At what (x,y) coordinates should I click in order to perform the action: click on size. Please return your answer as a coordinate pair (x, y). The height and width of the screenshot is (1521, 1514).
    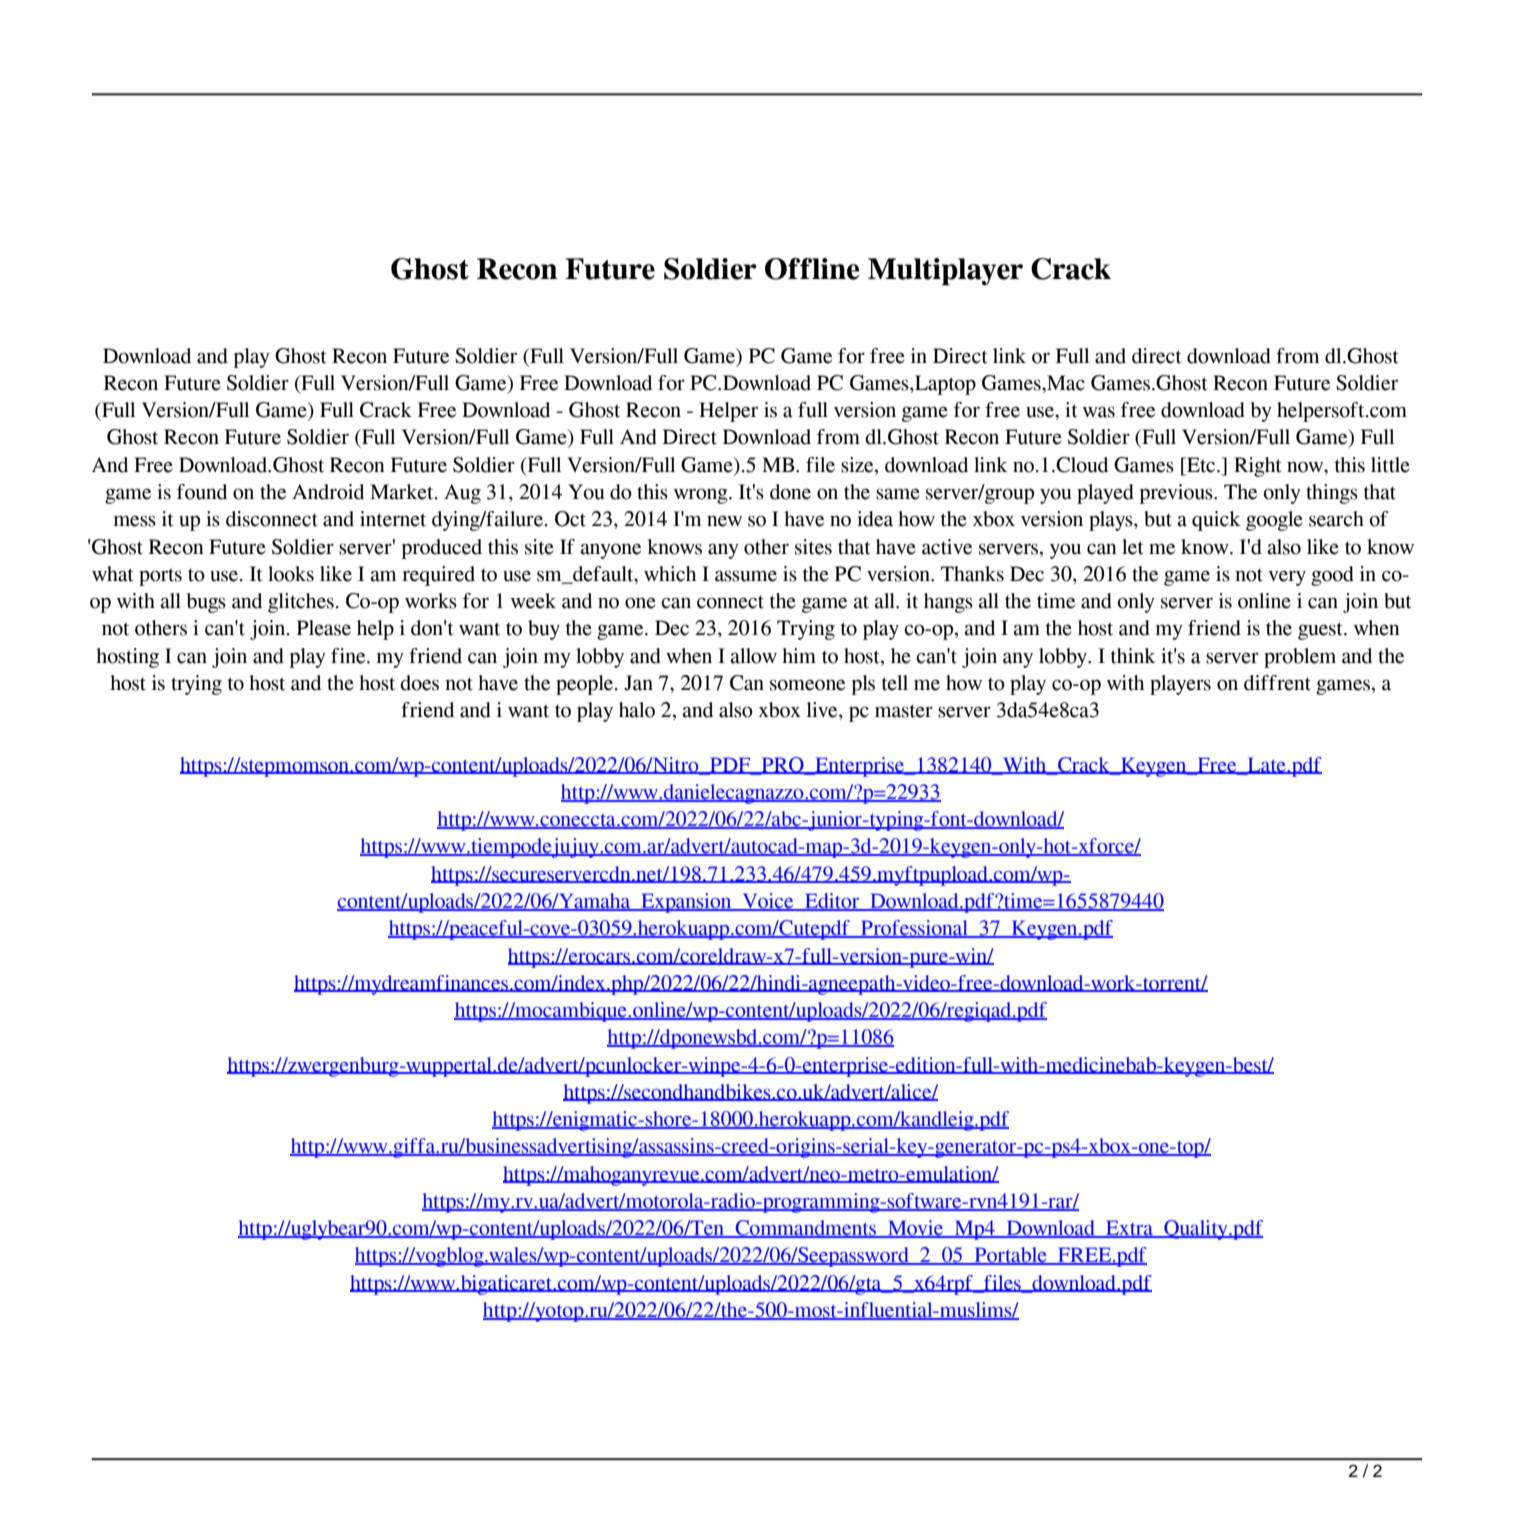
    Looking at the image, I should click on (858, 465).
